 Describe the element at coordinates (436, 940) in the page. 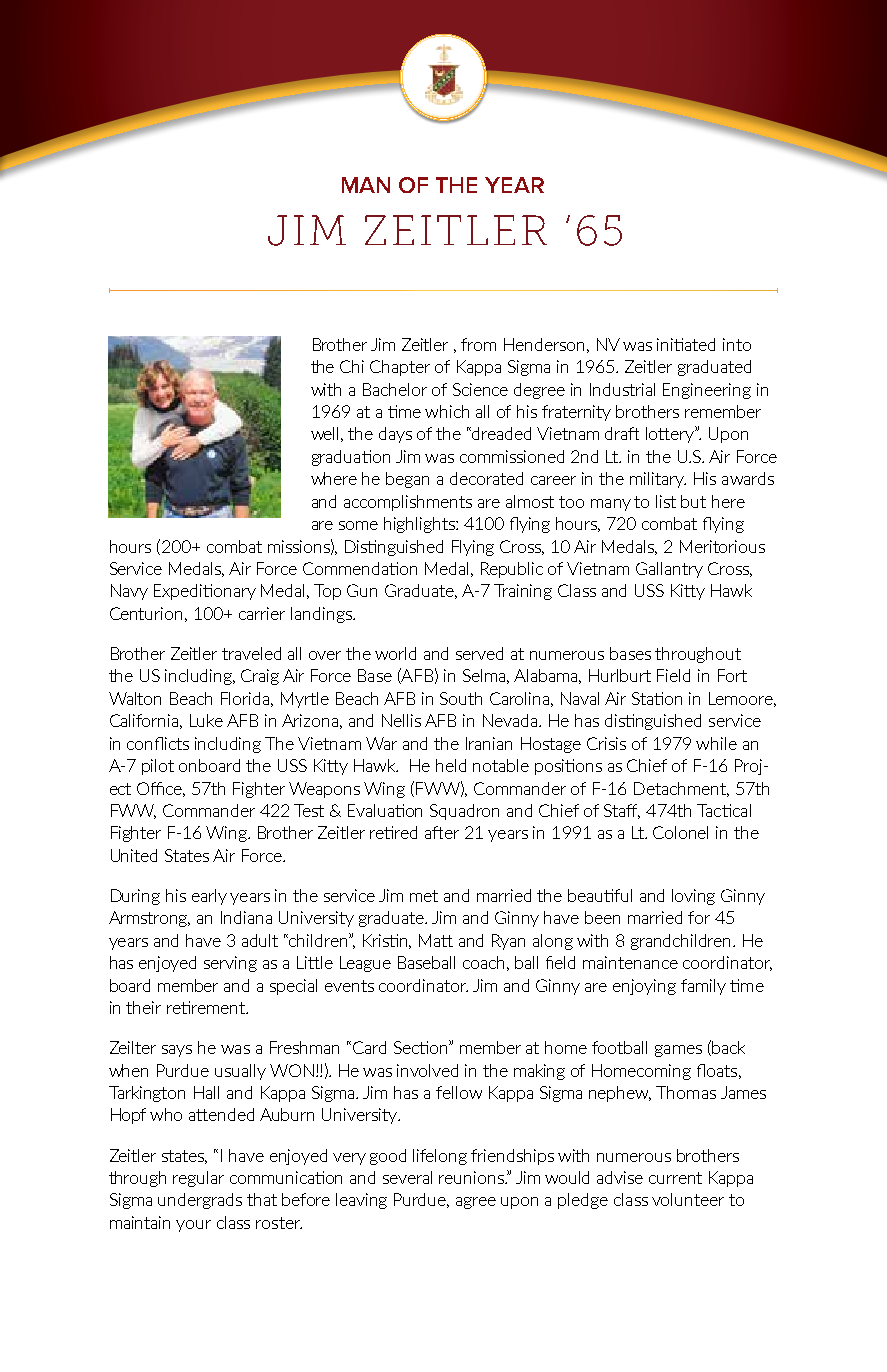

I see `Matt` at that location.
